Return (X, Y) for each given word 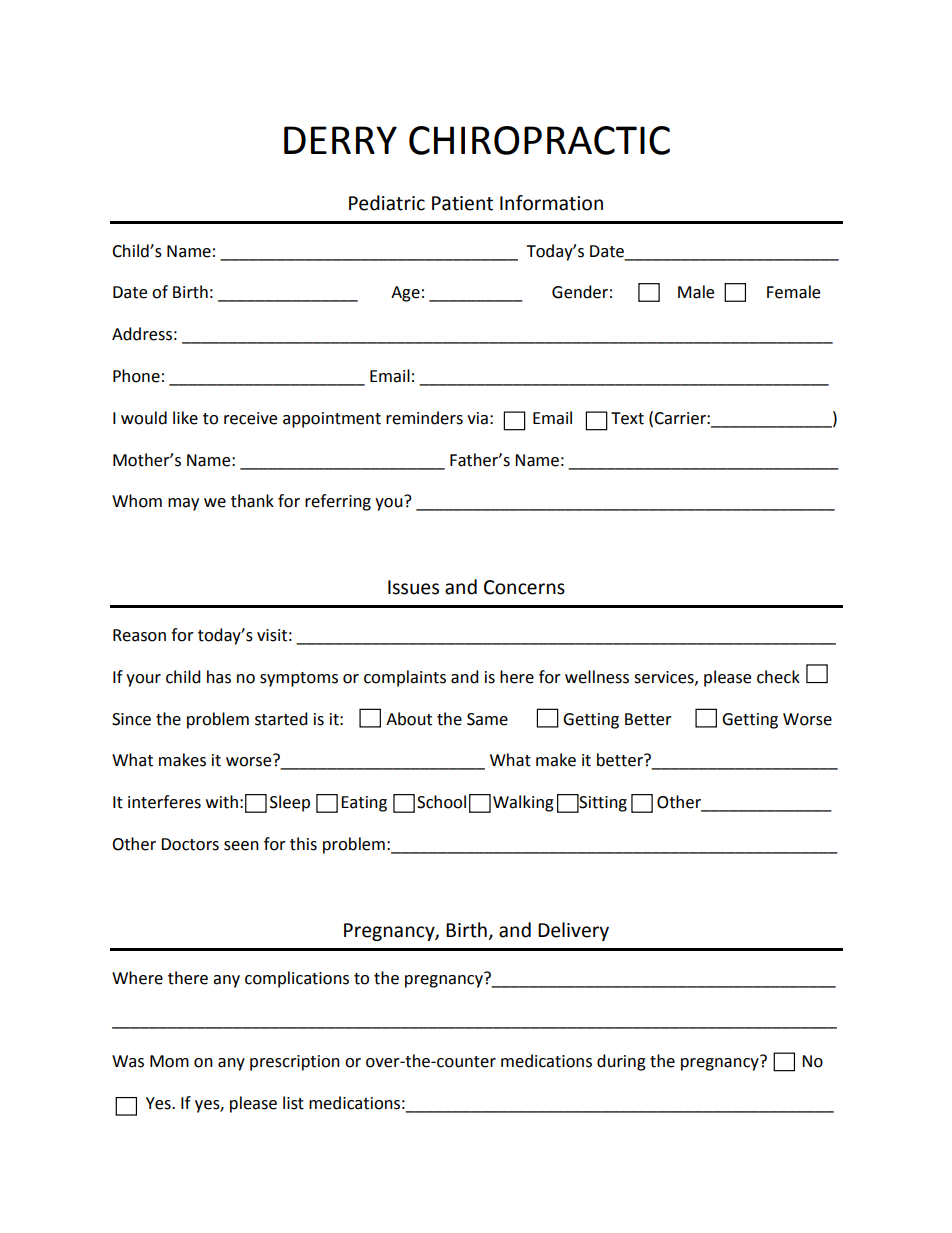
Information (551, 203)
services (665, 678)
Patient (462, 203)
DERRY (340, 140)
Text (627, 418)
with (222, 802)
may (183, 504)
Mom (169, 1061)
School (441, 802)
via (477, 418)
